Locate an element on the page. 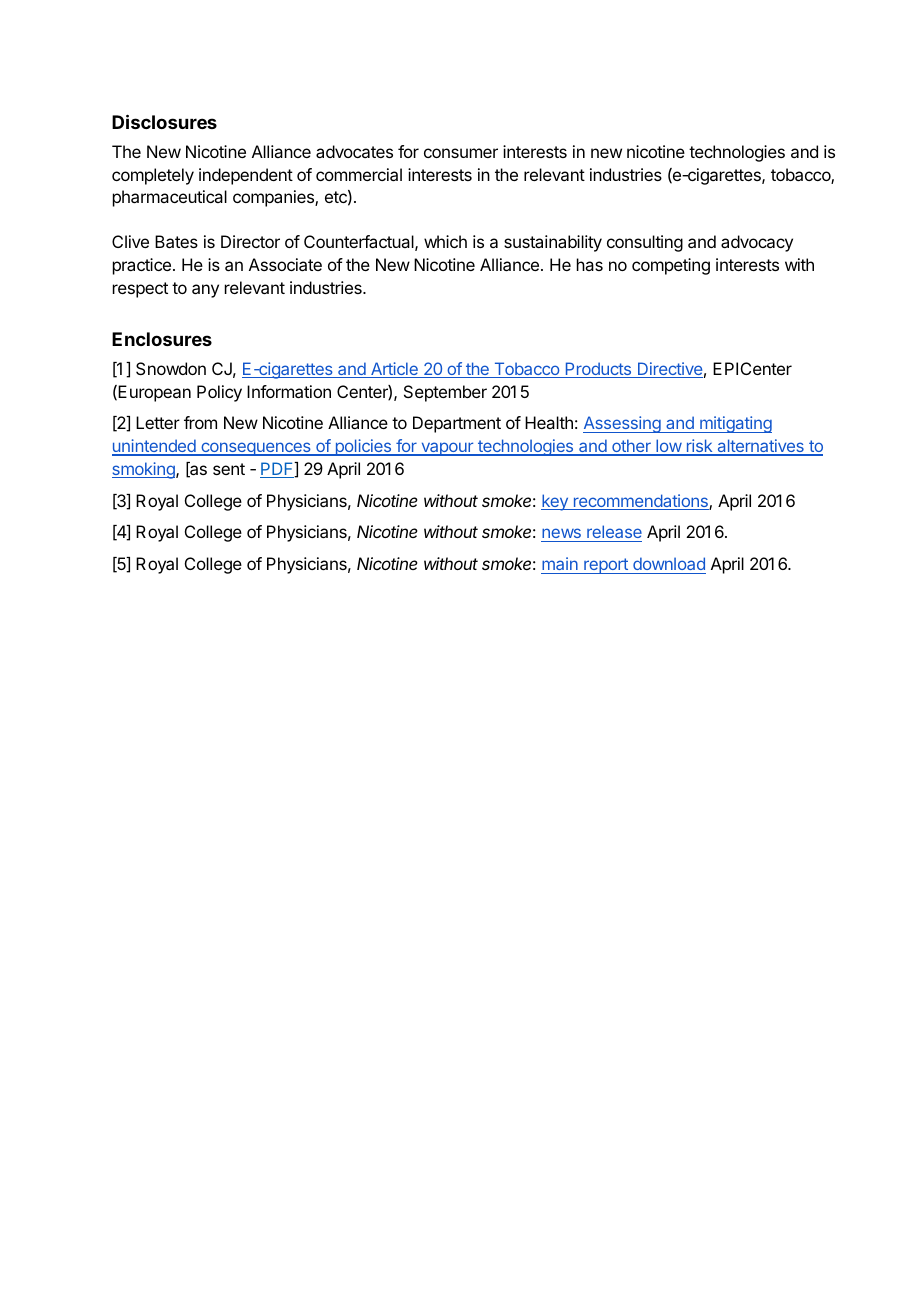 This document has width=924, height=1307. September is located at coordinates (445, 393).
